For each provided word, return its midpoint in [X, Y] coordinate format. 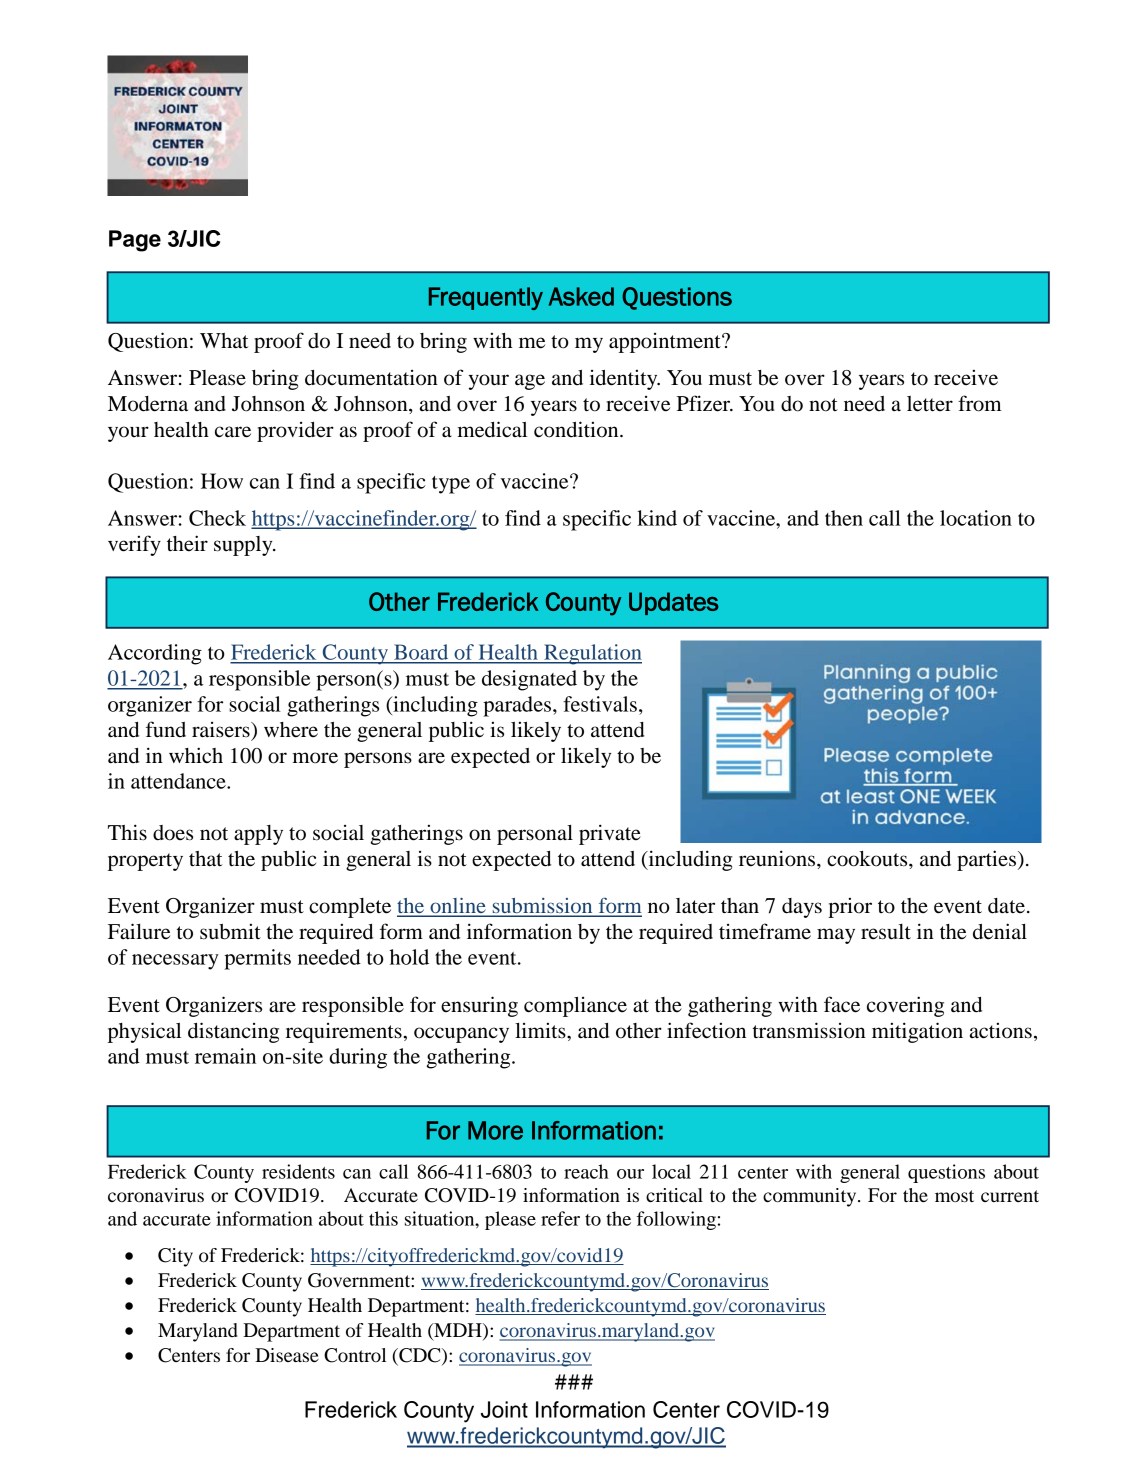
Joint [504, 1409]
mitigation [917, 1032]
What [224, 341]
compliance [575, 1007]
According [155, 654]
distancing [233, 1032]
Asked [581, 296]
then [844, 518]
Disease [287, 1355]
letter [930, 404]
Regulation [592, 654]
